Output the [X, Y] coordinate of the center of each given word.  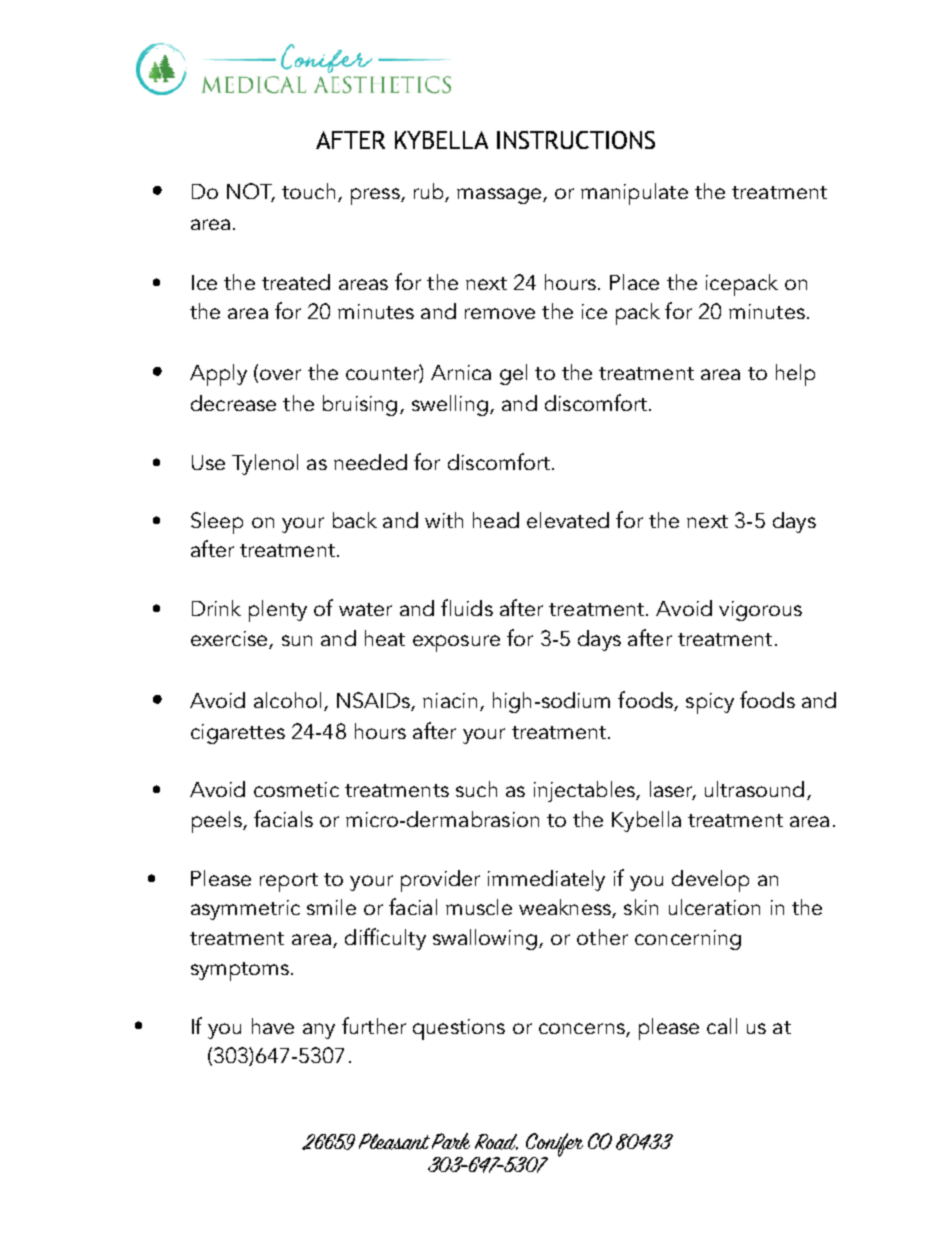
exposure [456, 643]
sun [297, 640]
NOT [251, 192]
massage [499, 196]
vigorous [760, 611]
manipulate [634, 194]
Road [496, 1142]
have [273, 1026]
